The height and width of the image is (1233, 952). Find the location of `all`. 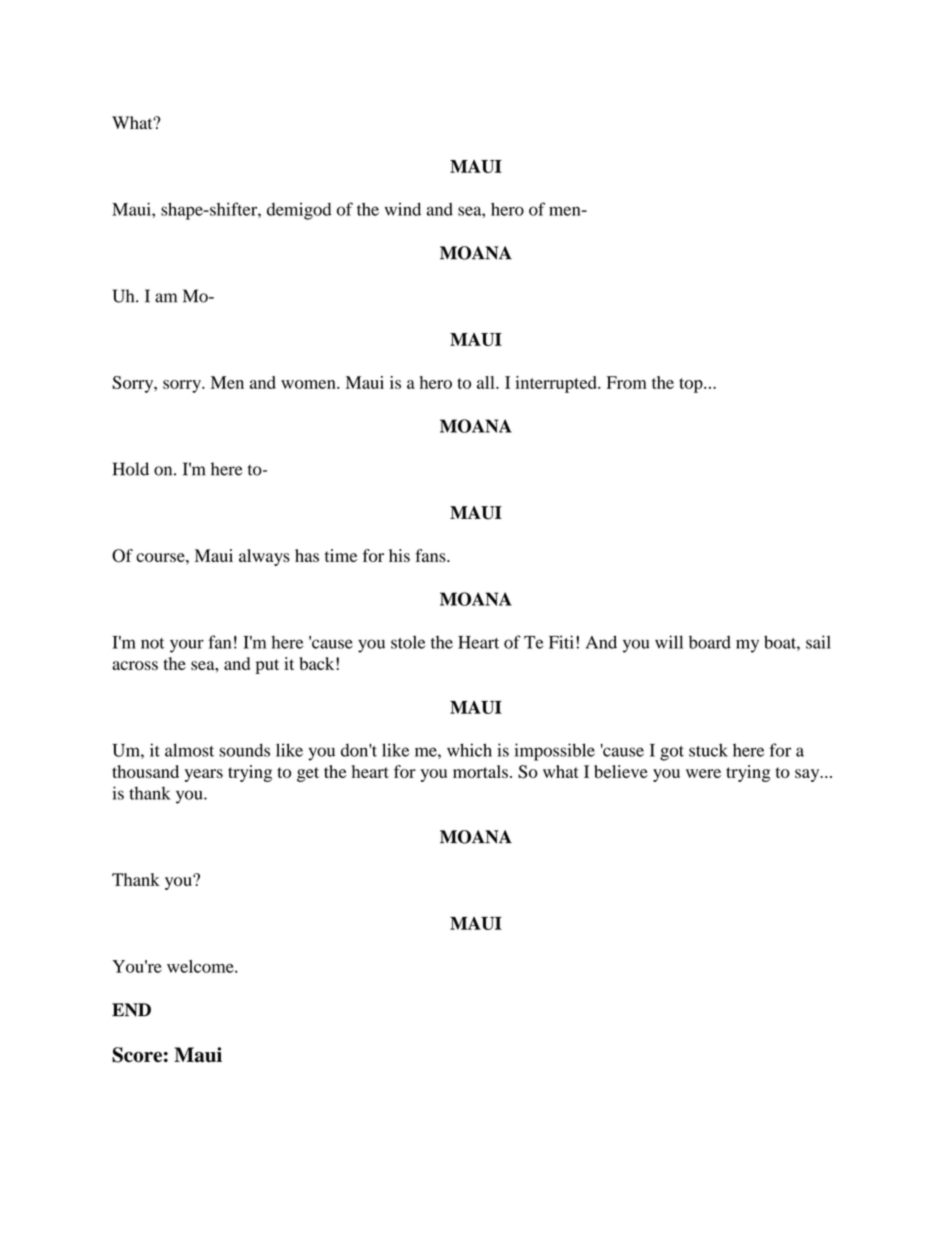

all is located at coordinates (487, 382).
